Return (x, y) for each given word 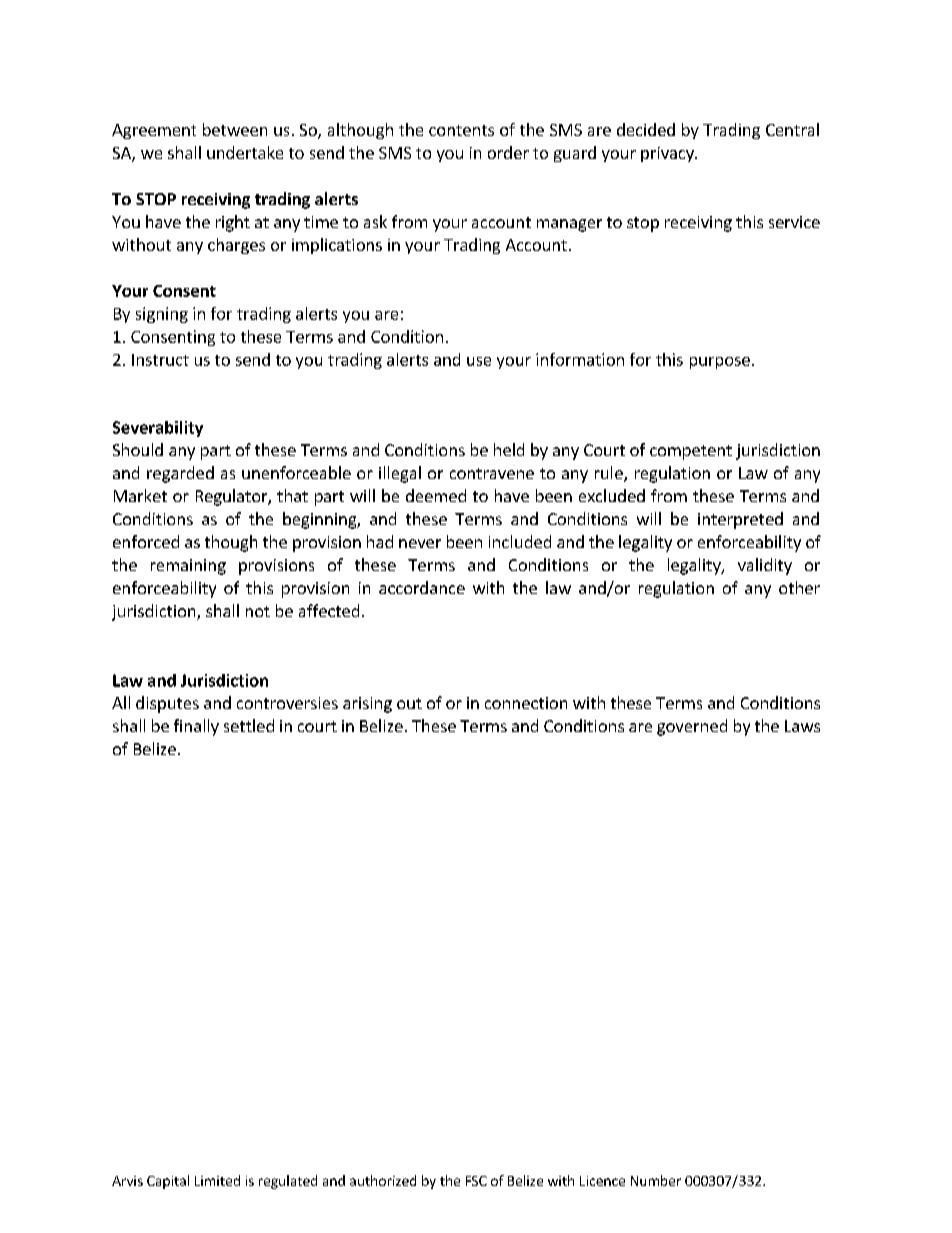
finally (196, 727)
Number (656, 1180)
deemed (436, 495)
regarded (180, 474)
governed (692, 727)
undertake (245, 152)
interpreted (740, 520)
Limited (217, 1180)
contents (461, 130)
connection (526, 703)
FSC (476, 1181)
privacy (668, 154)
